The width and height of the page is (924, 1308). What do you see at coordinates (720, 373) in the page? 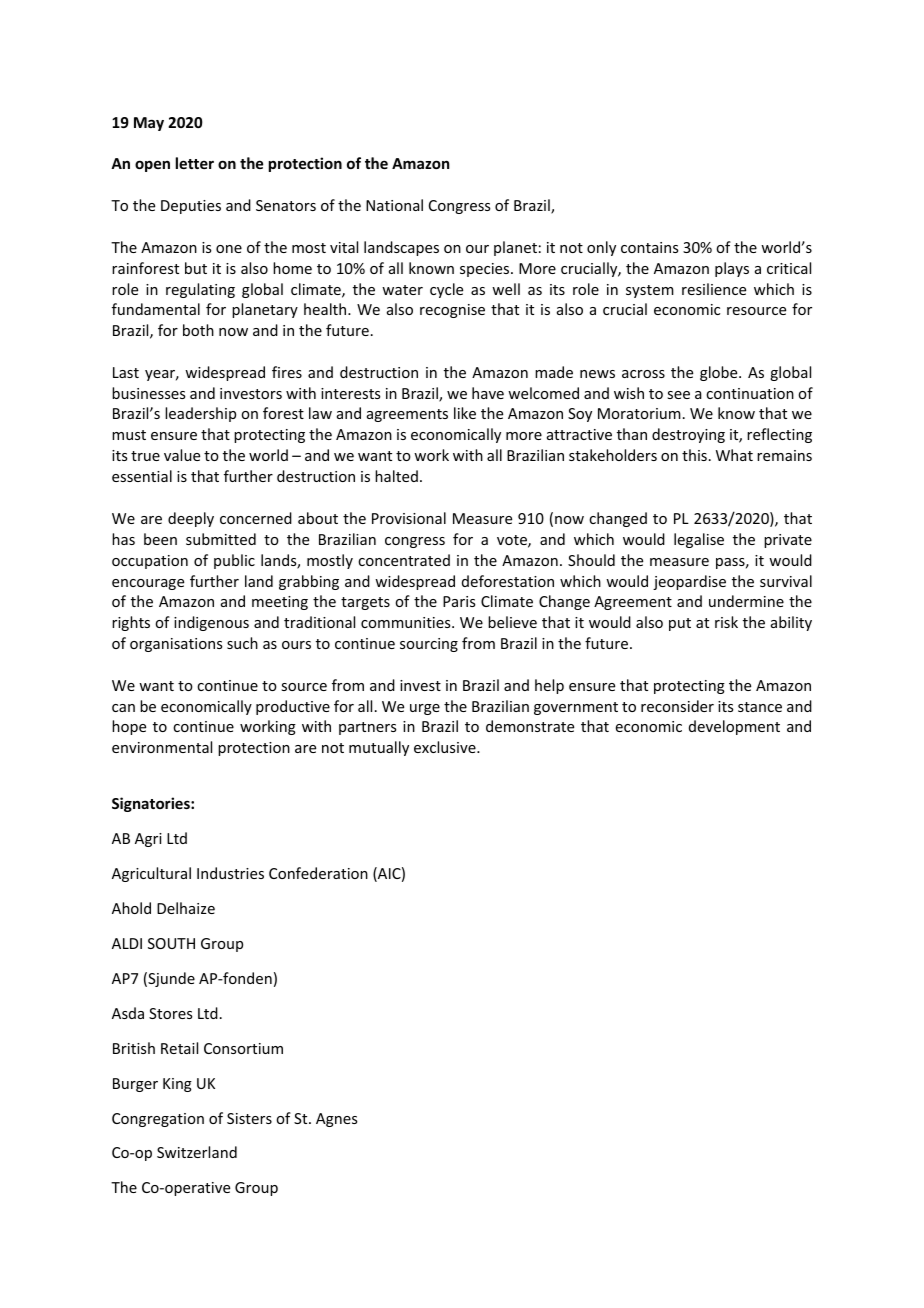
I see `globe` at bounding box center [720, 373].
